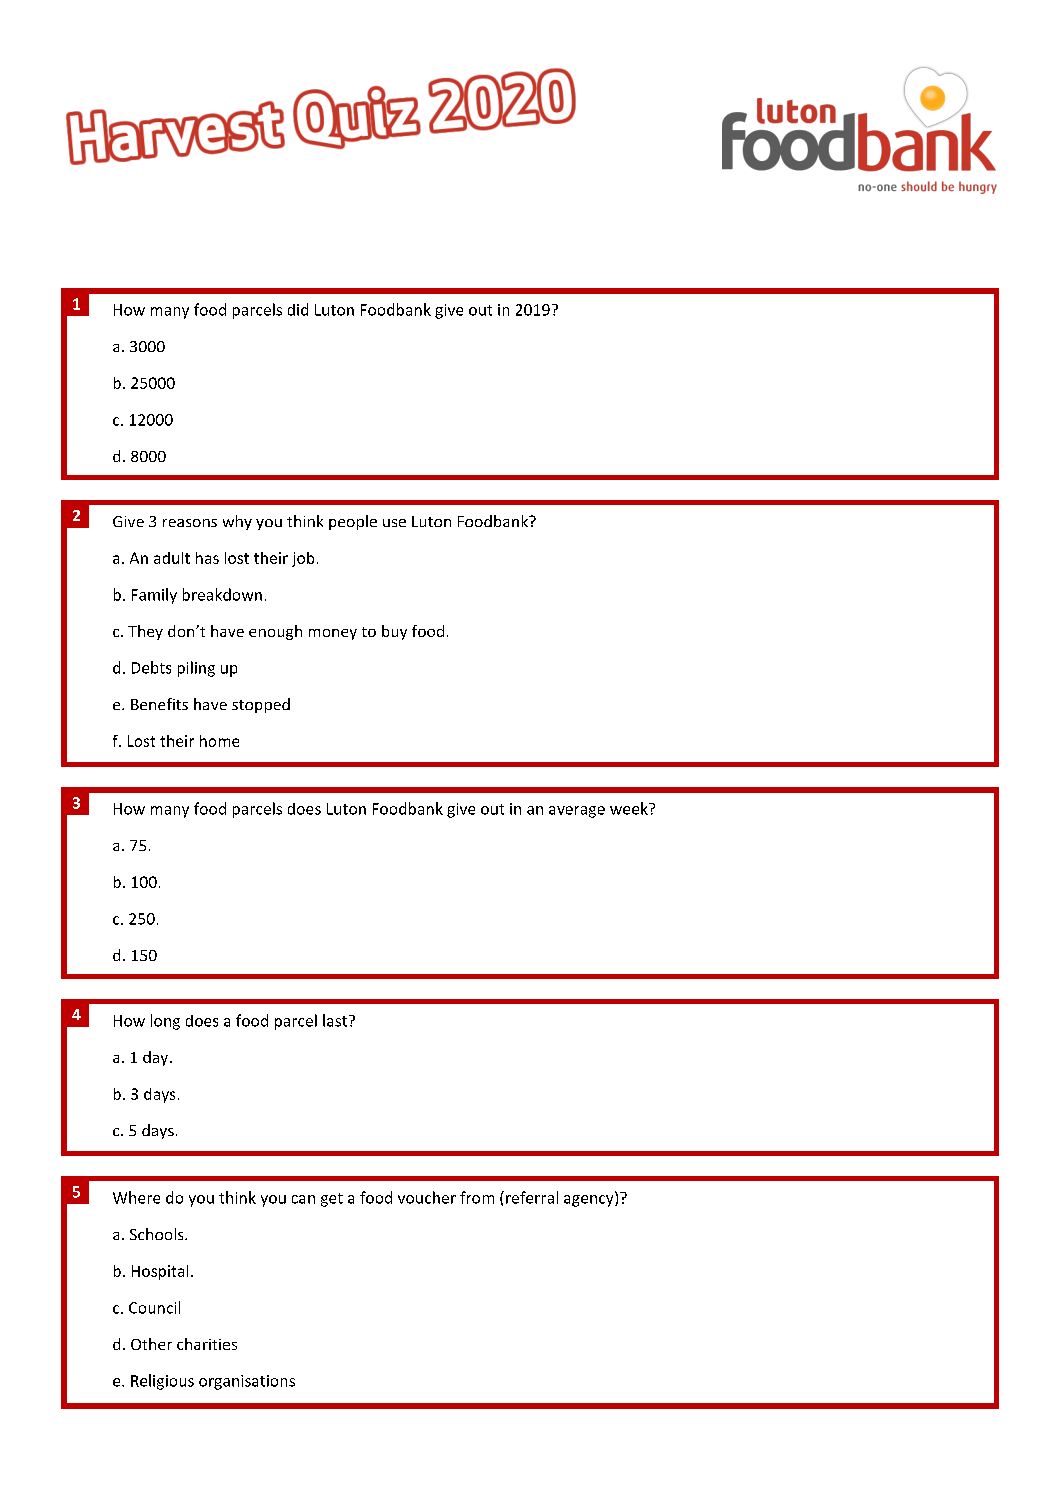 The width and height of the page is (1061, 1501). I want to click on people, so click(353, 522).
